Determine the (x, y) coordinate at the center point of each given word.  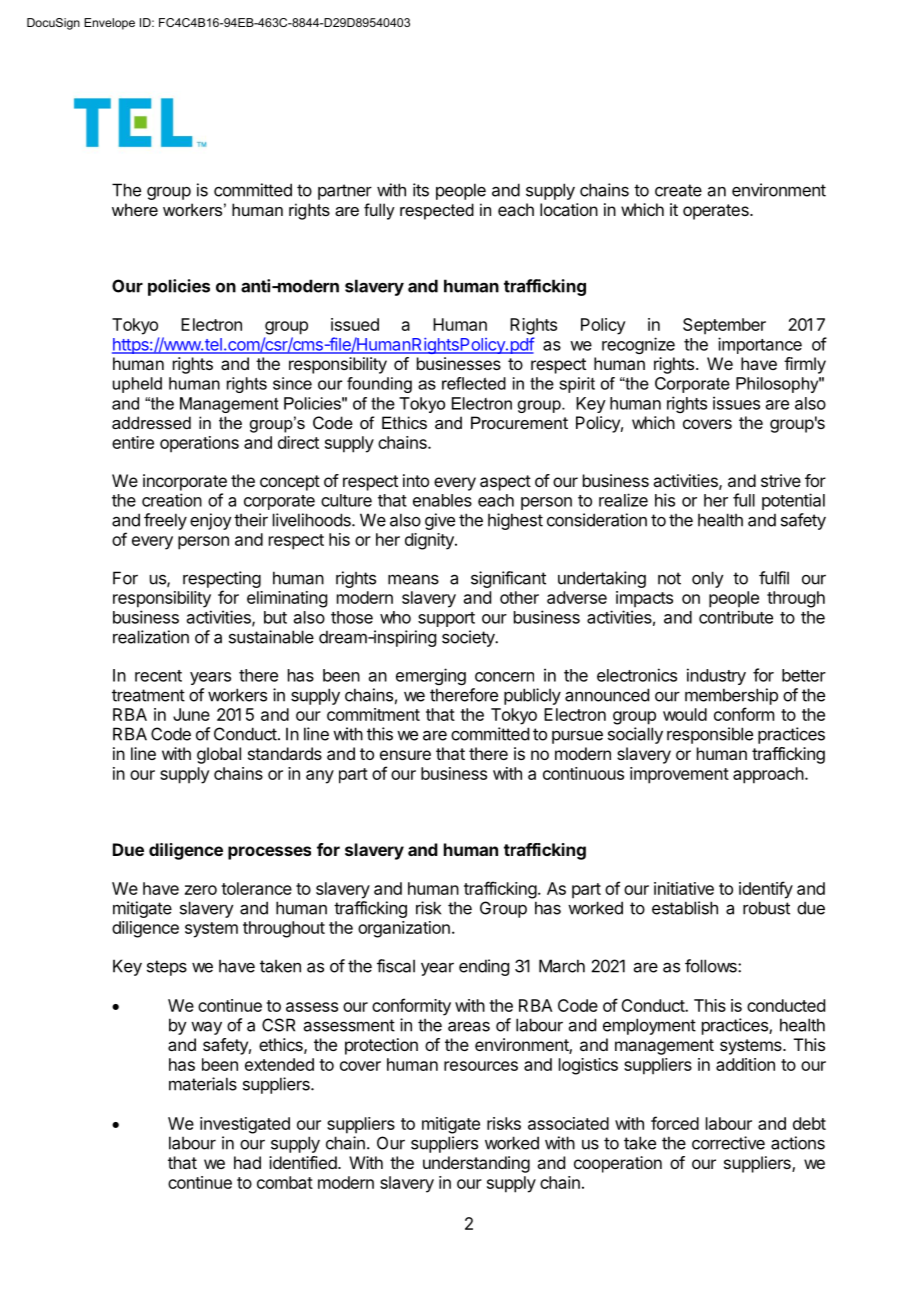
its (421, 190)
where (135, 209)
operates (717, 212)
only (708, 579)
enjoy (211, 521)
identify (766, 890)
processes (269, 853)
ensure (405, 755)
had (247, 1162)
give (440, 521)
